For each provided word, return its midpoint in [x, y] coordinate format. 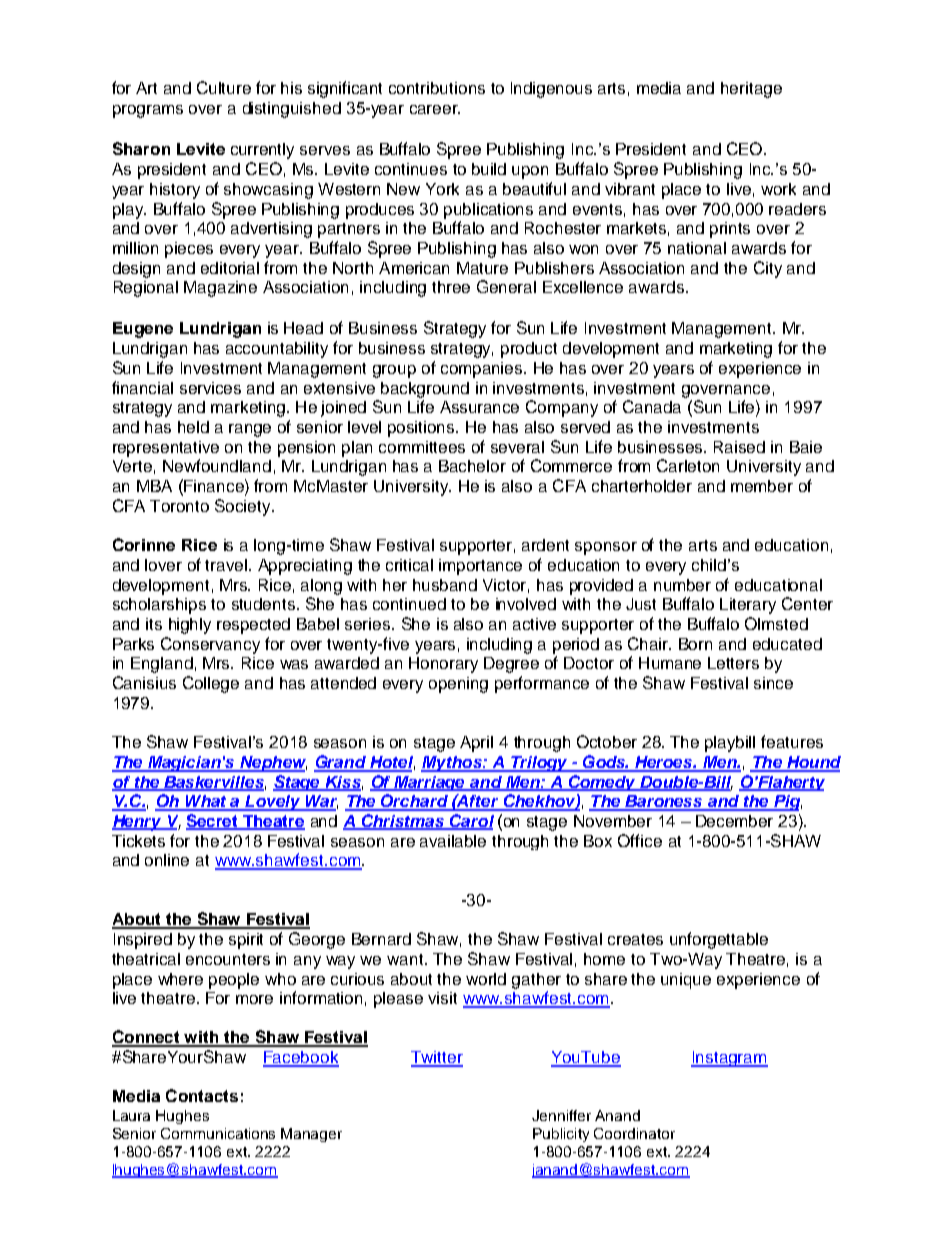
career [435, 109]
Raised [739, 447]
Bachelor [472, 466]
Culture [224, 87]
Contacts [202, 1095]
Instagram [729, 1059]
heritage [751, 90]
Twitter [437, 1058]
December [734, 821]
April [476, 744]
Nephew [272, 764]
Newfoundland [217, 465]
